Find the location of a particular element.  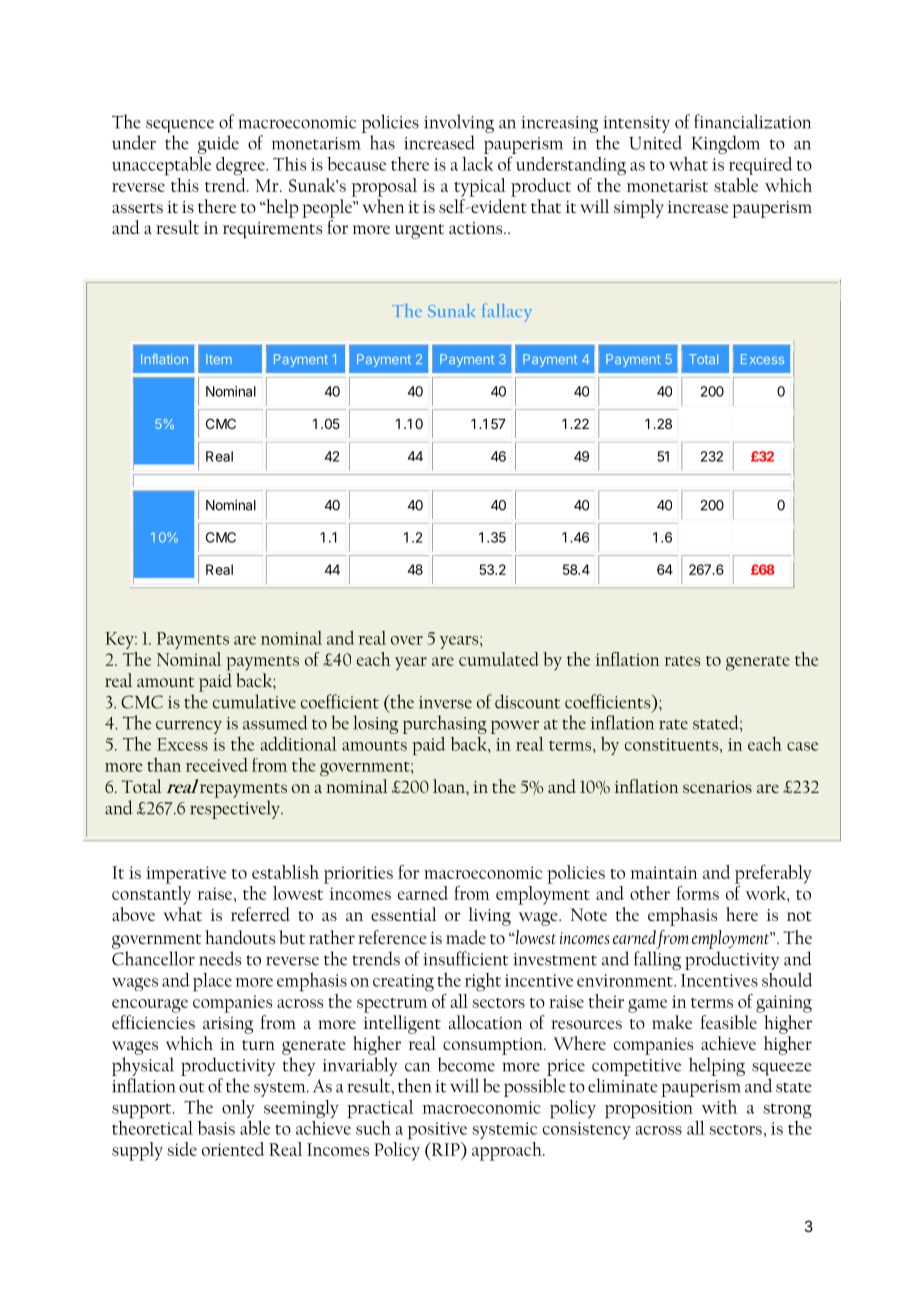

cumulated is located at coordinates (499, 659).
